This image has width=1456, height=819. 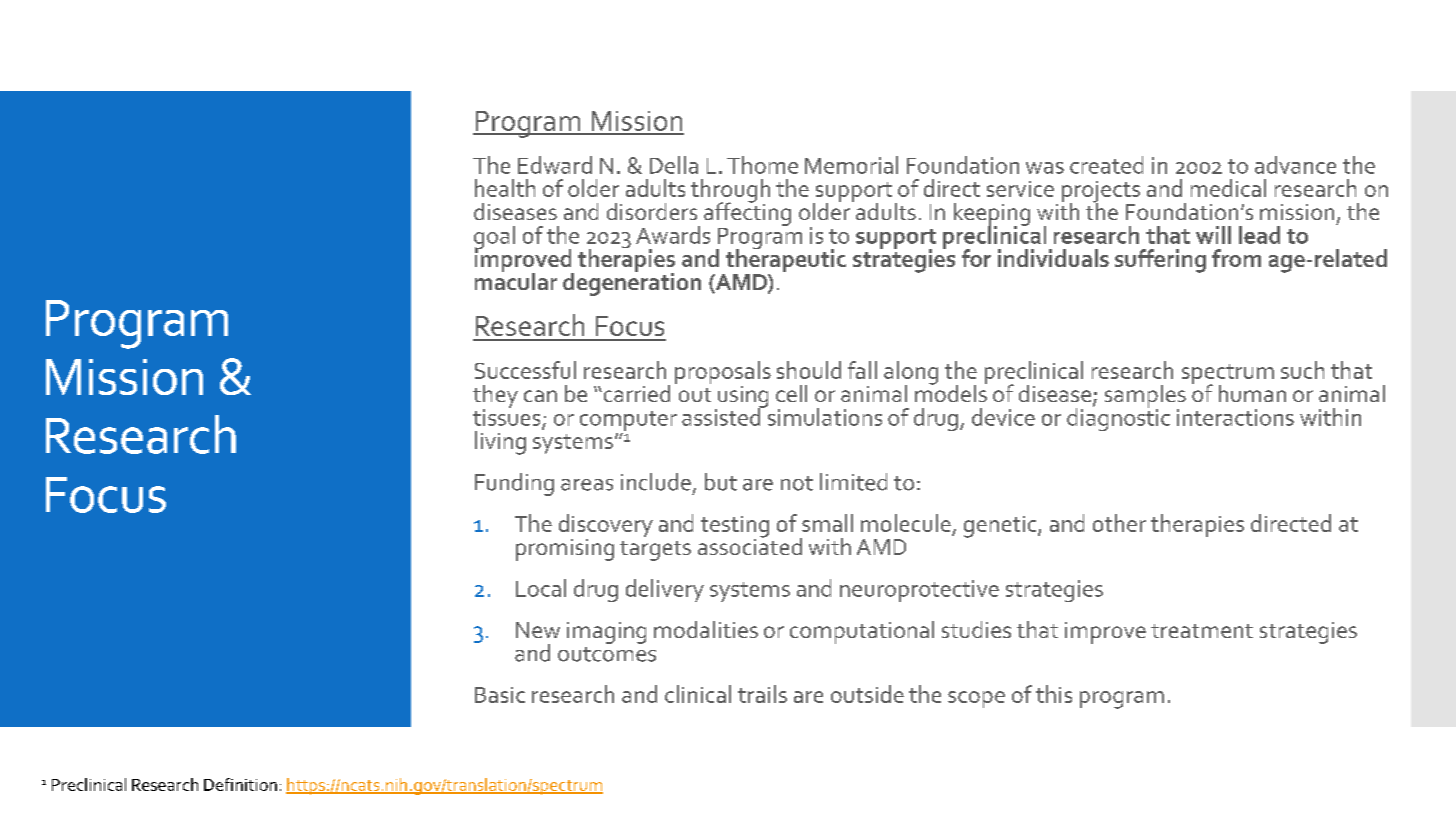 I want to click on not, so click(x=797, y=483).
